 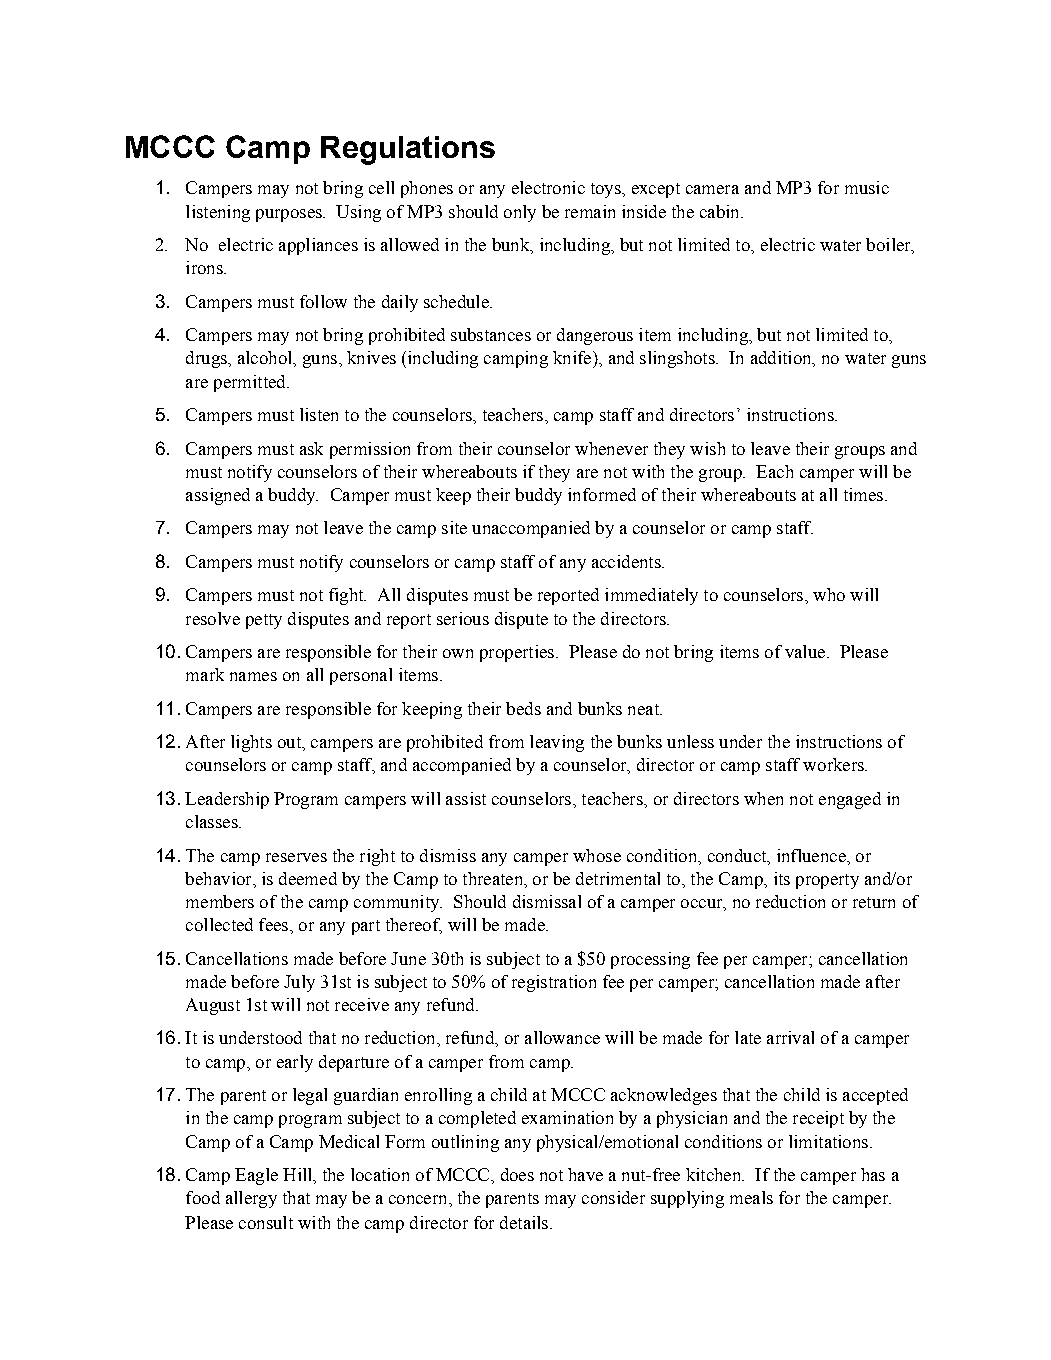 What do you see at coordinates (867, 187) in the screenshot?
I see `music` at bounding box center [867, 187].
